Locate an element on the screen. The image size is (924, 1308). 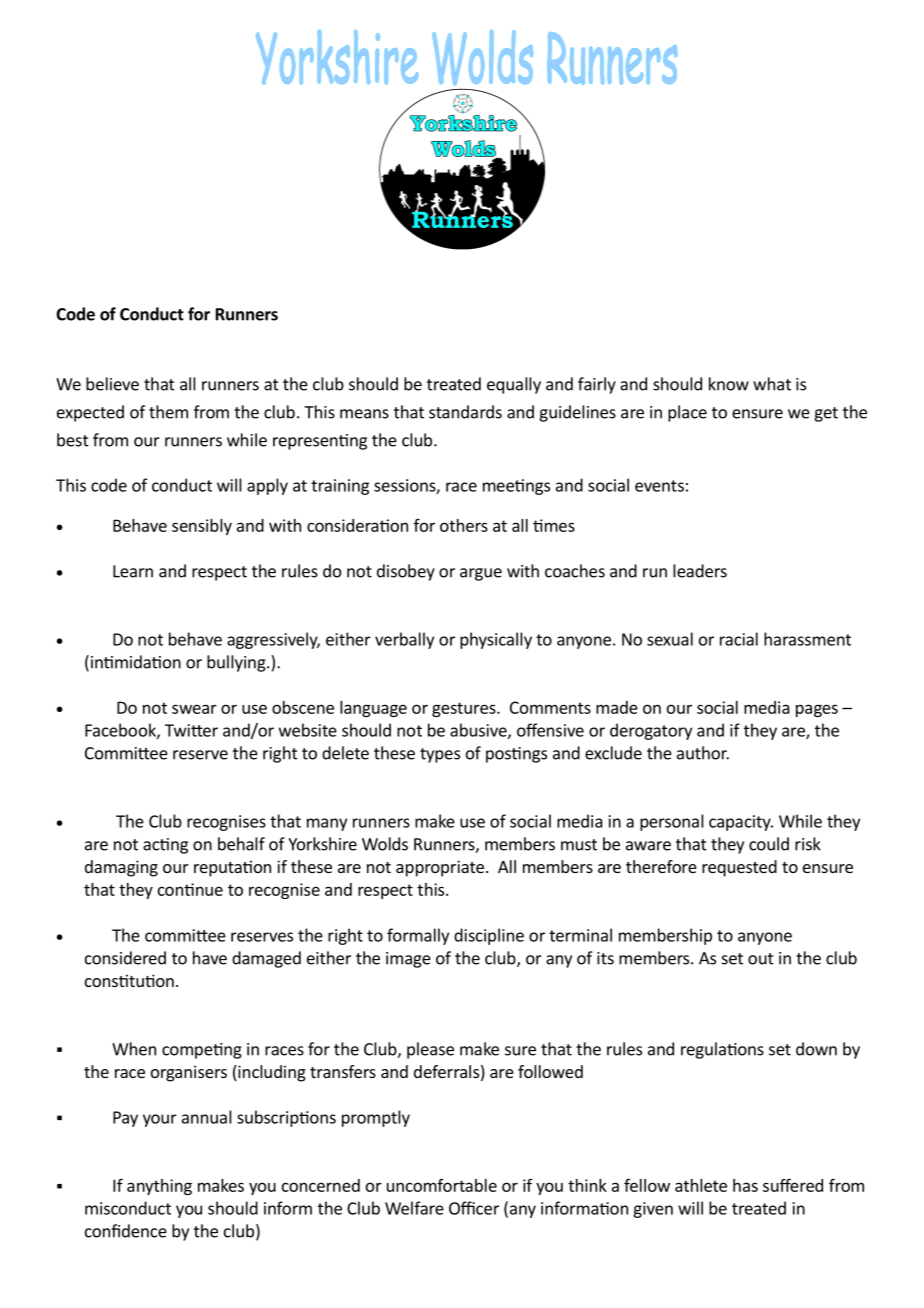
has is located at coordinates (745, 1185).
